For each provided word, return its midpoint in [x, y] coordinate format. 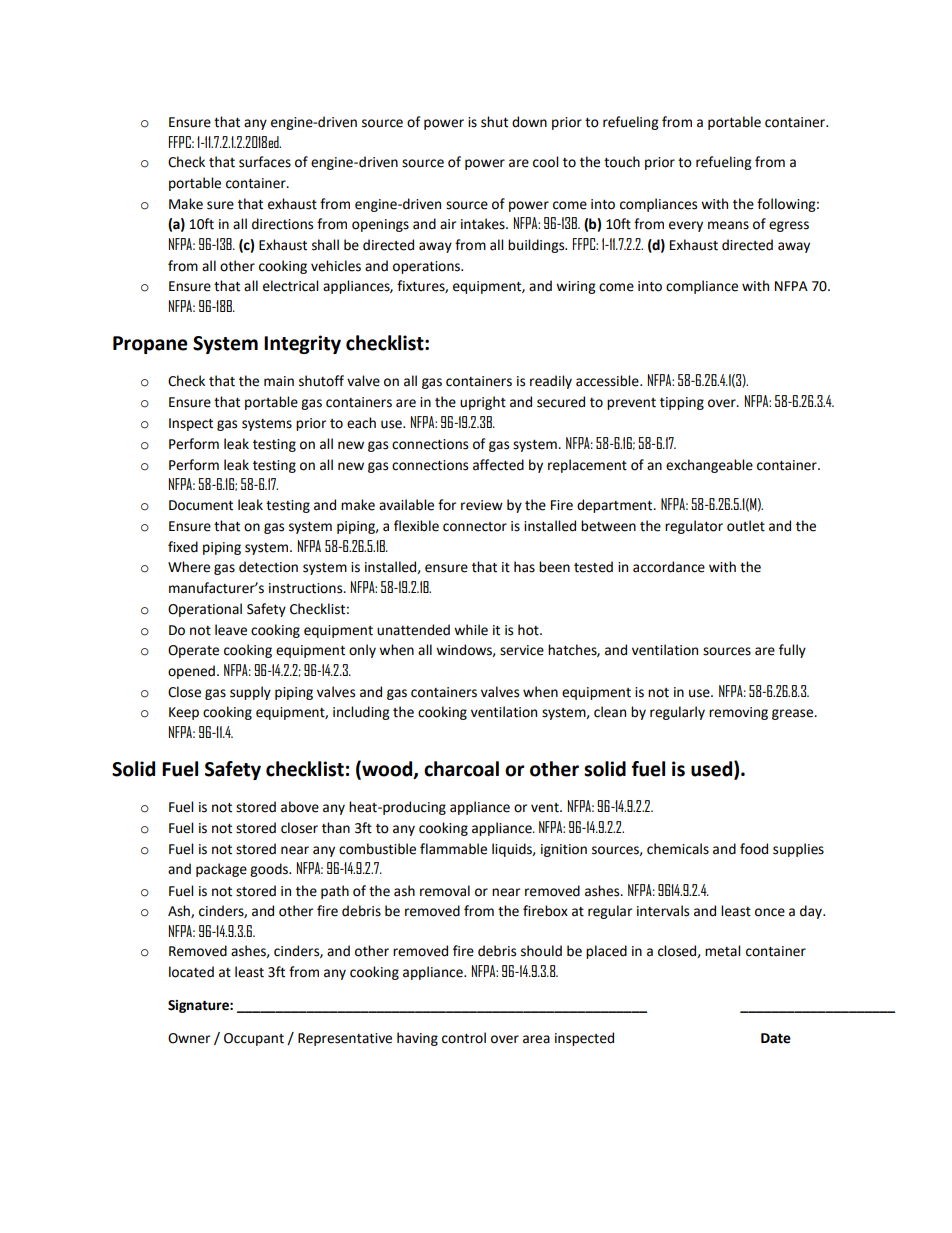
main [279, 381]
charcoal [461, 769]
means [728, 225]
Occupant [254, 1039]
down [529, 122]
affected [498, 465]
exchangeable [709, 466]
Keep [184, 713]
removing [738, 713]
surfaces [265, 162]
